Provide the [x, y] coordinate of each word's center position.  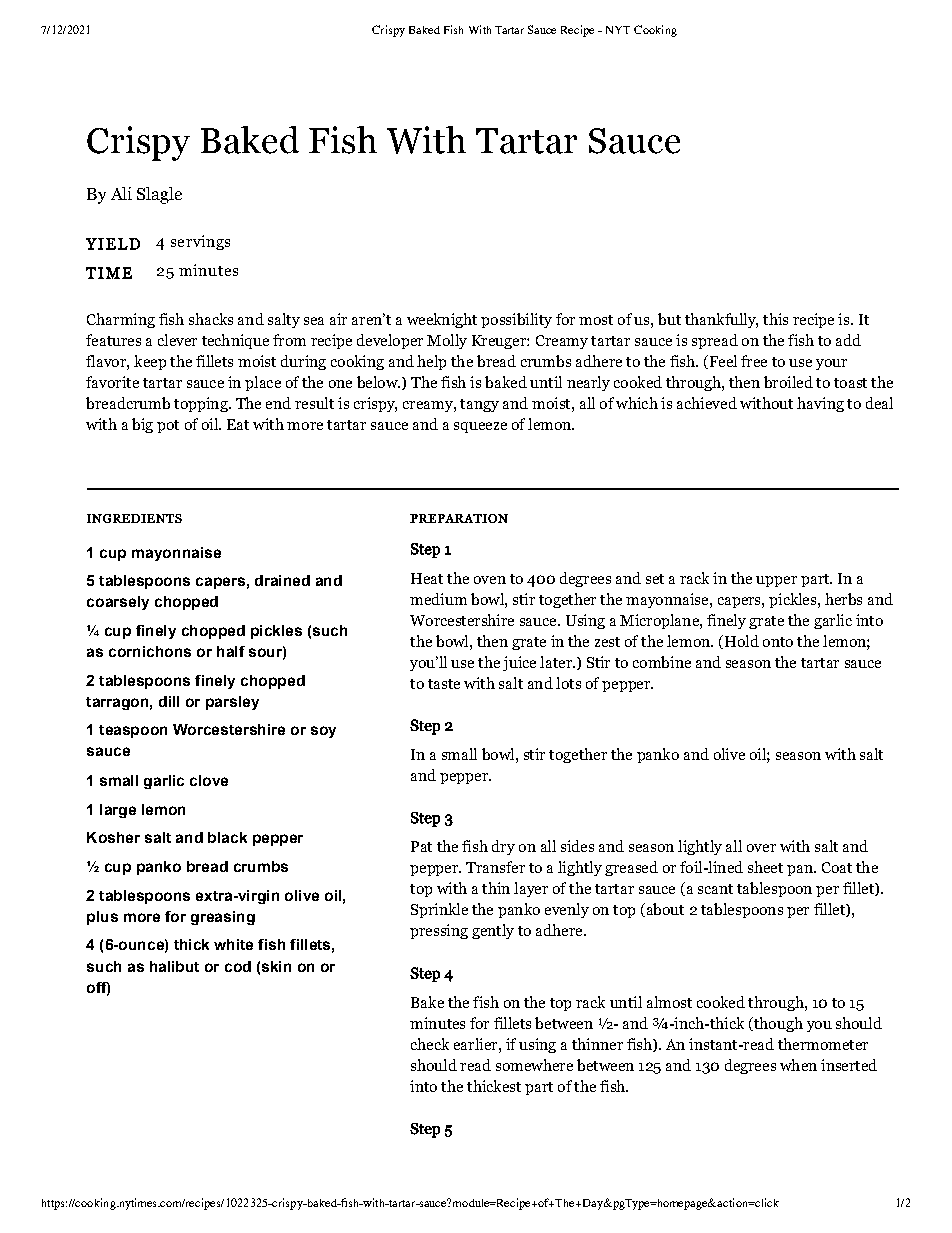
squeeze [480, 427]
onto [778, 642]
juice [519, 663]
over [761, 848]
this [775, 319]
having [820, 404]
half [231, 651]
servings [200, 242]
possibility [516, 320]
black [227, 837]
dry [503, 847]
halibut [174, 966]
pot [168, 426]
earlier [477, 1044]
